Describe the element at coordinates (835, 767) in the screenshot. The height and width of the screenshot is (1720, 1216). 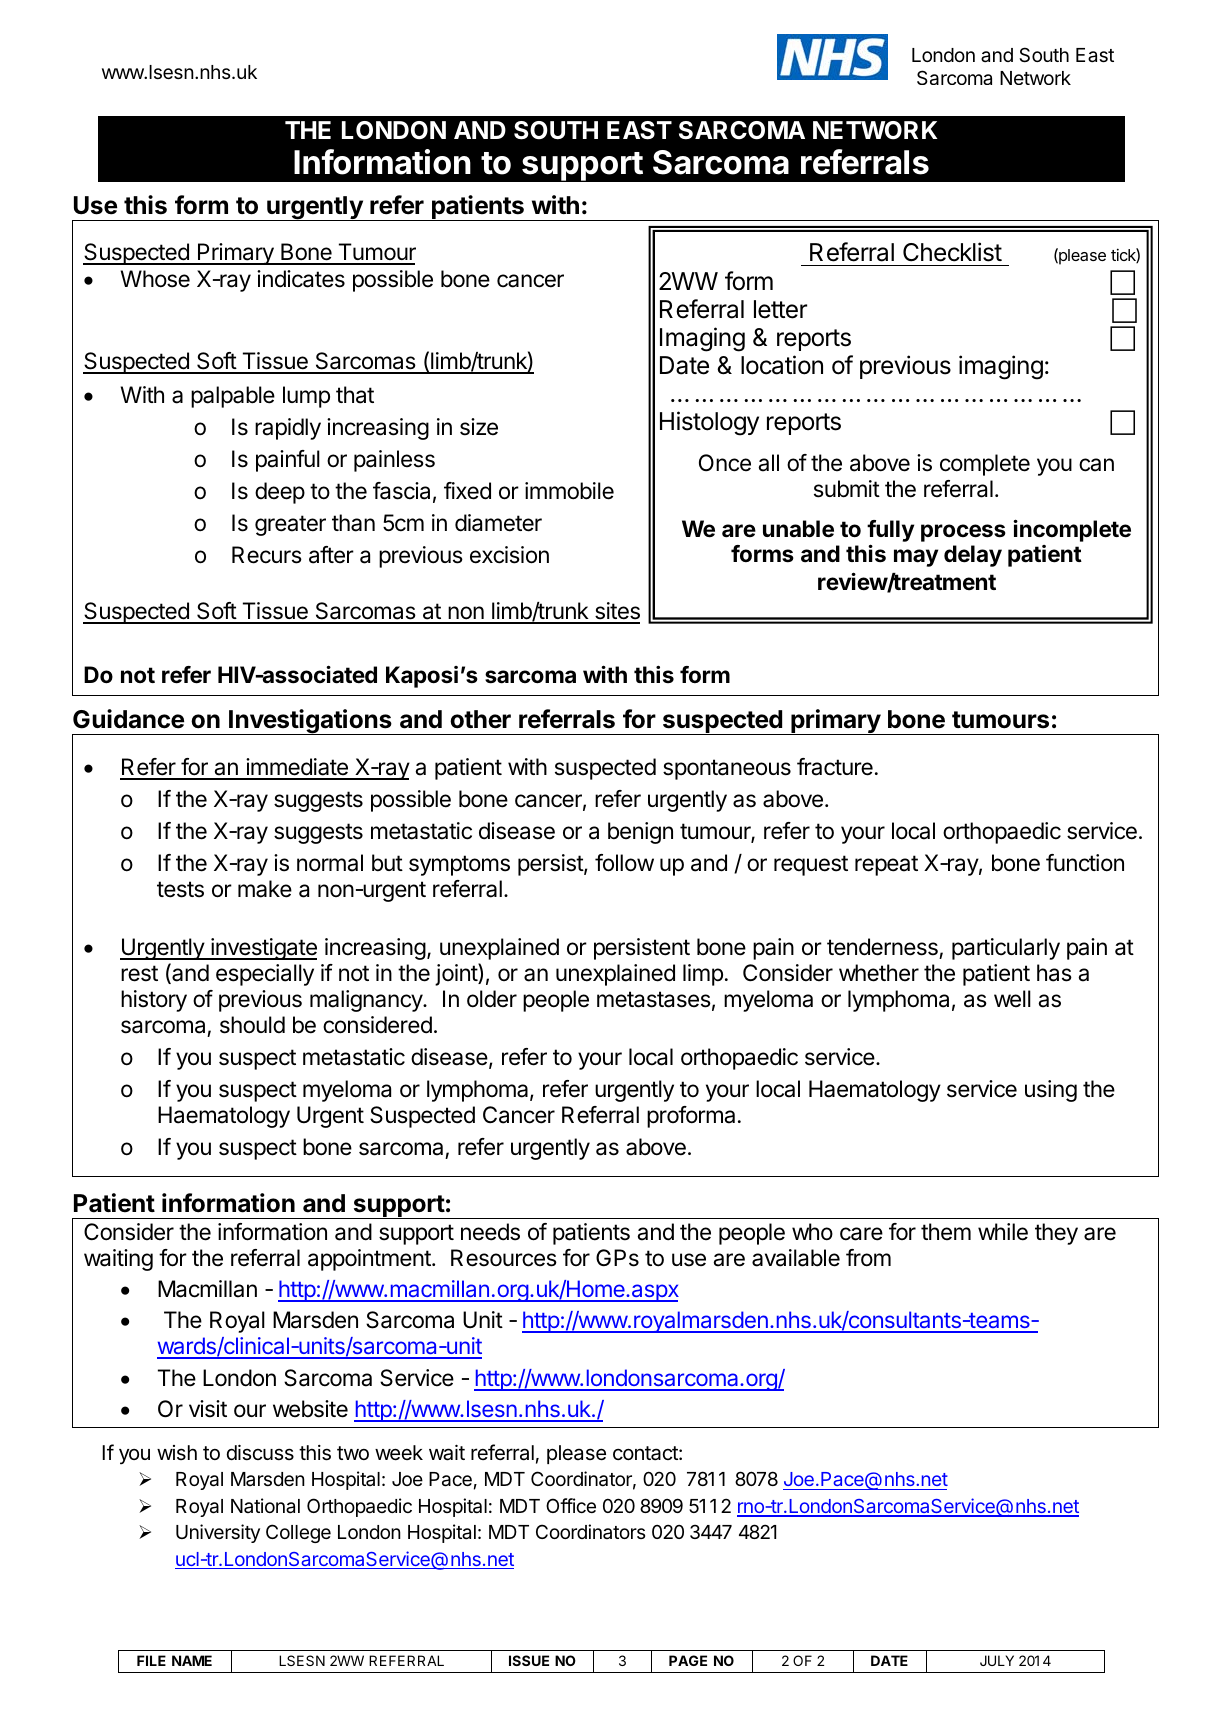
I see `fracture` at that location.
